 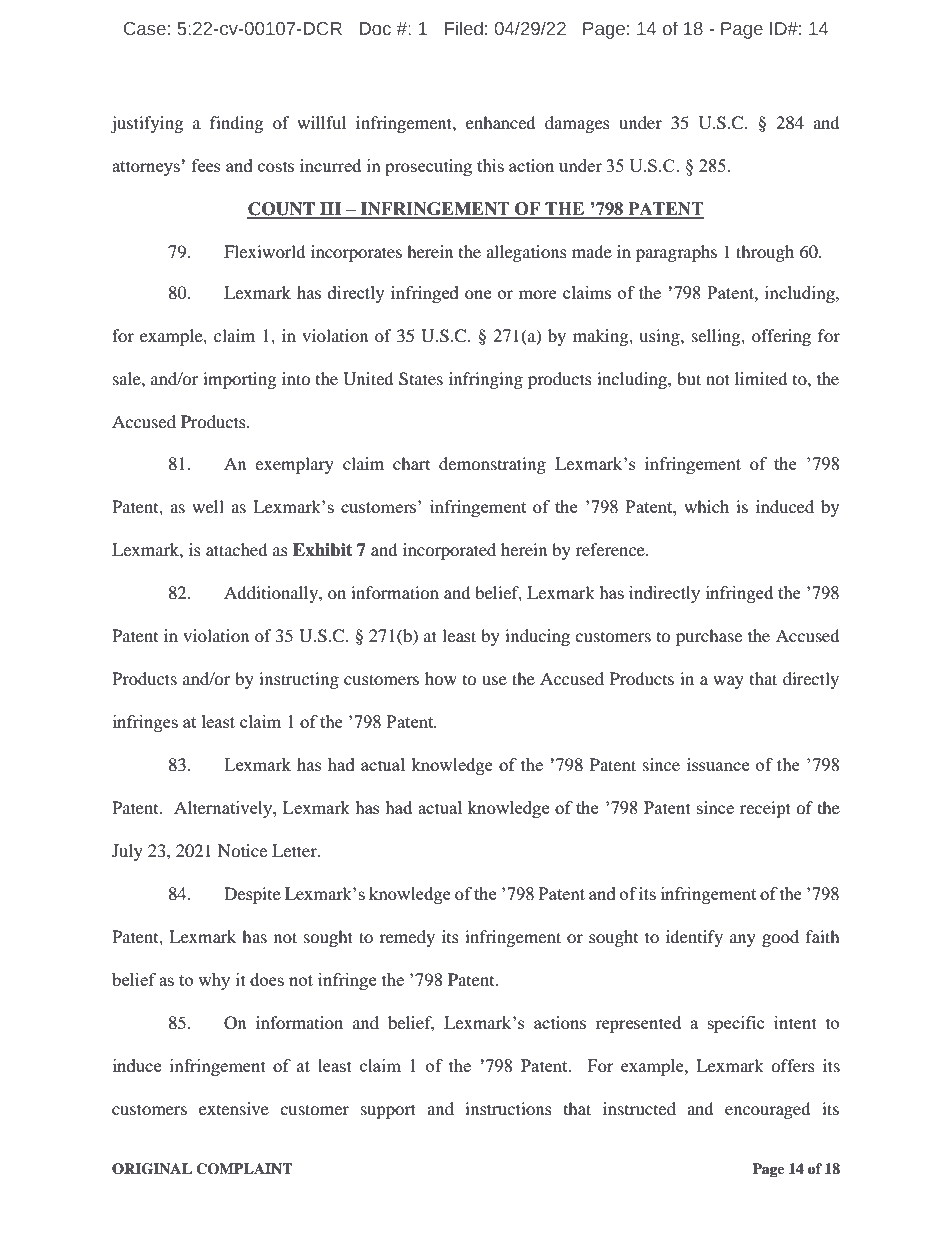 I want to click on receipt, so click(x=765, y=809).
